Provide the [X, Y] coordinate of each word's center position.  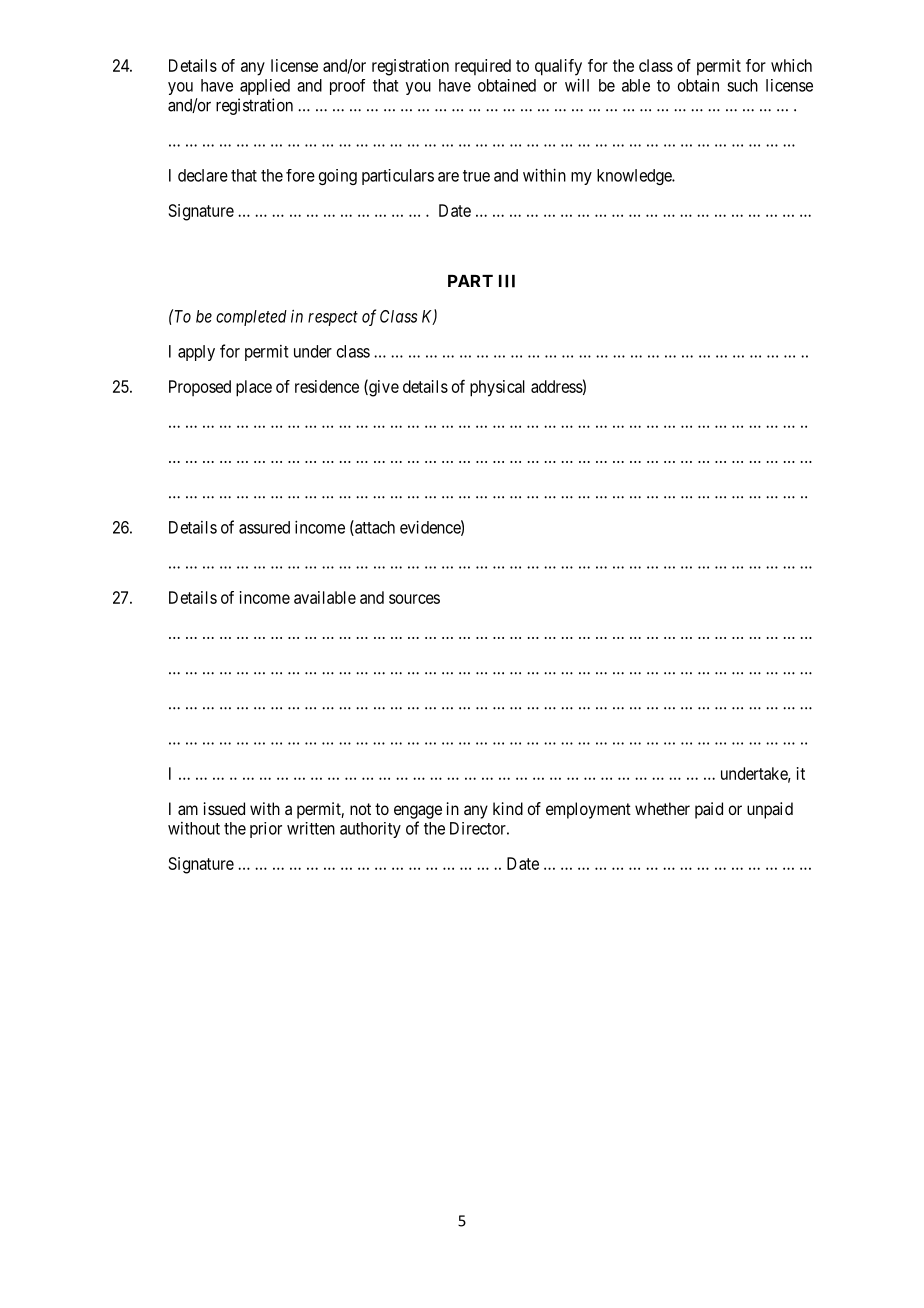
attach [374, 528]
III [507, 281]
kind [508, 808]
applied [265, 87]
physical [497, 388]
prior [266, 830]
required [483, 67]
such [742, 85]
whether [662, 808]
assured [264, 527]
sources [414, 599]
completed [251, 318]
